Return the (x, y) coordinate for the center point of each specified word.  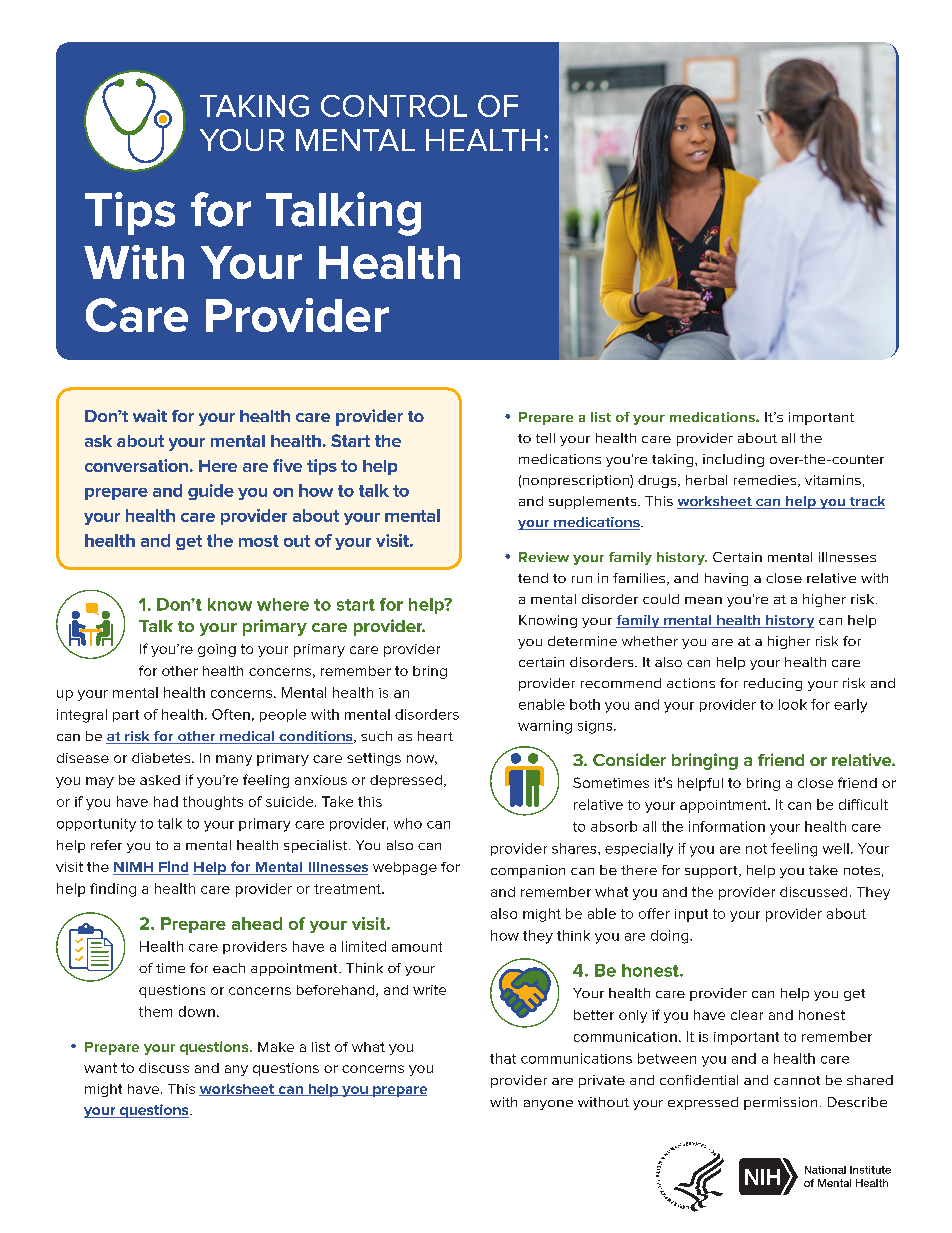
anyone (548, 1105)
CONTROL (394, 106)
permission (780, 1103)
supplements (594, 502)
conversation (136, 465)
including (733, 460)
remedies (766, 481)
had (166, 801)
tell (545, 438)
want (100, 1068)
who (408, 823)
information (727, 826)
